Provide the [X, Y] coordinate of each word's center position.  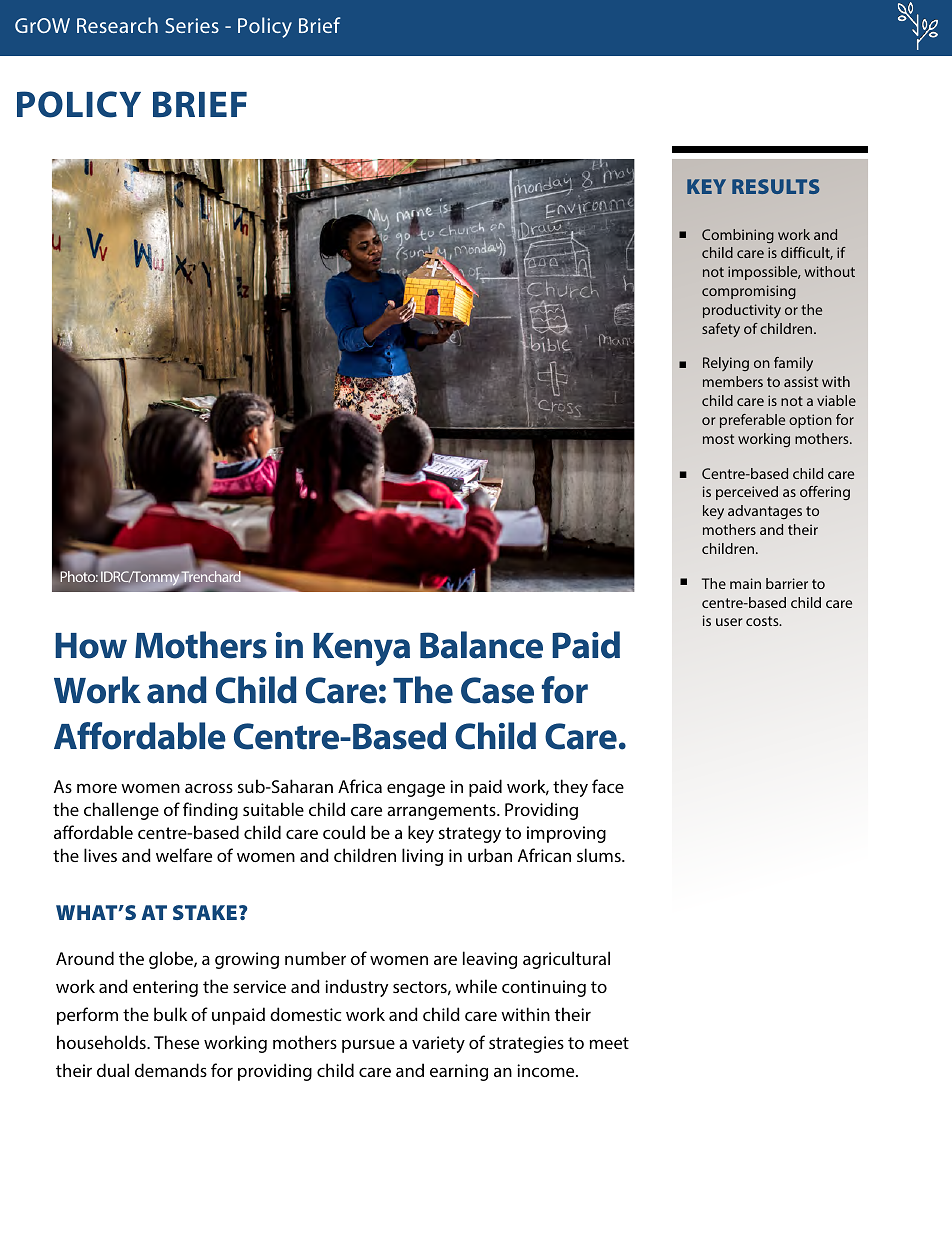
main [745, 583]
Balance [481, 645]
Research [117, 25]
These [176, 1042]
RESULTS [776, 186]
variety [438, 1044]
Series [192, 25]
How [91, 646]
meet [609, 1043]
